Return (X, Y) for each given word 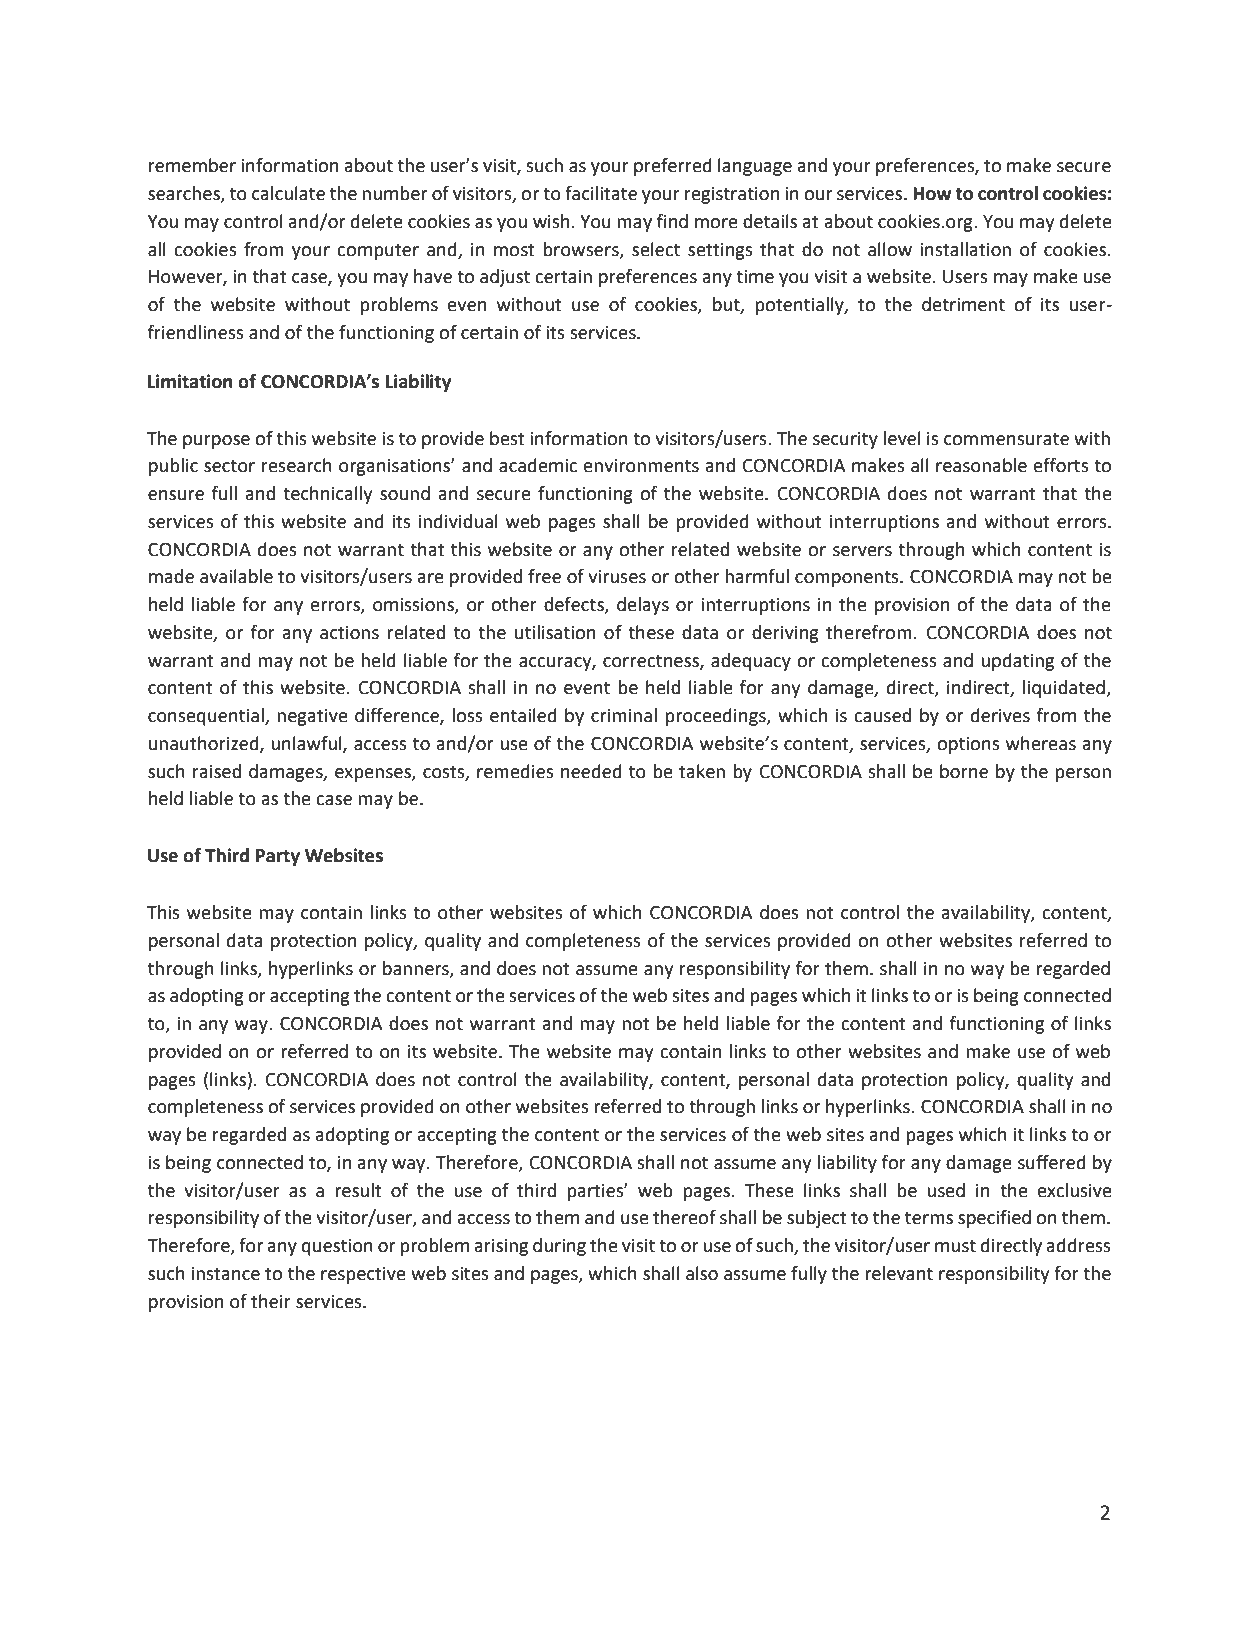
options (968, 745)
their (271, 1301)
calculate (288, 193)
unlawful (307, 744)
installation (965, 249)
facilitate (601, 193)
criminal (624, 715)
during (559, 1247)
